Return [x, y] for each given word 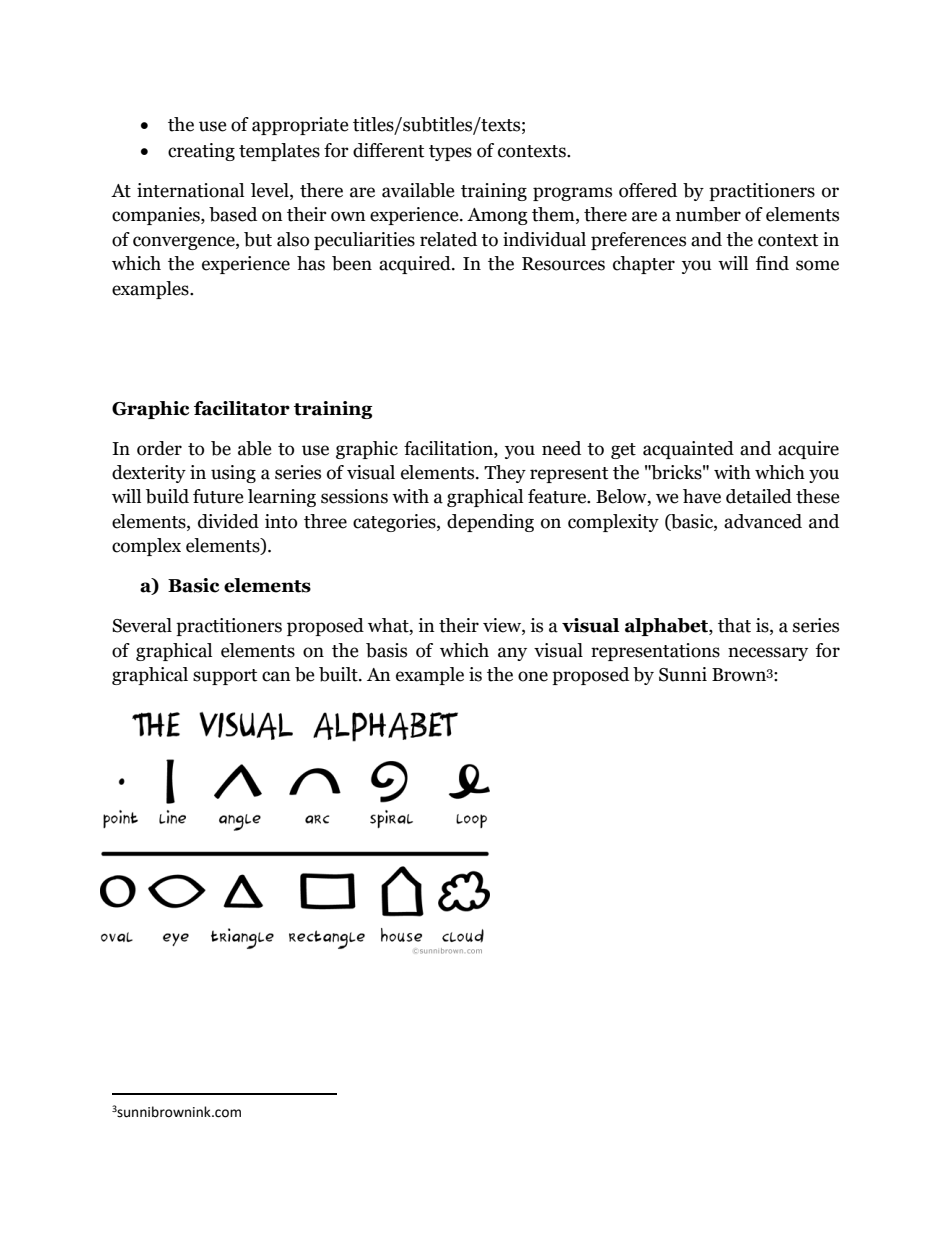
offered [648, 190]
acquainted [688, 450]
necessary [768, 654]
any [512, 654]
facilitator [242, 408]
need [561, 448]
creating [201, 152]
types [450, 153]
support [225, 677]
